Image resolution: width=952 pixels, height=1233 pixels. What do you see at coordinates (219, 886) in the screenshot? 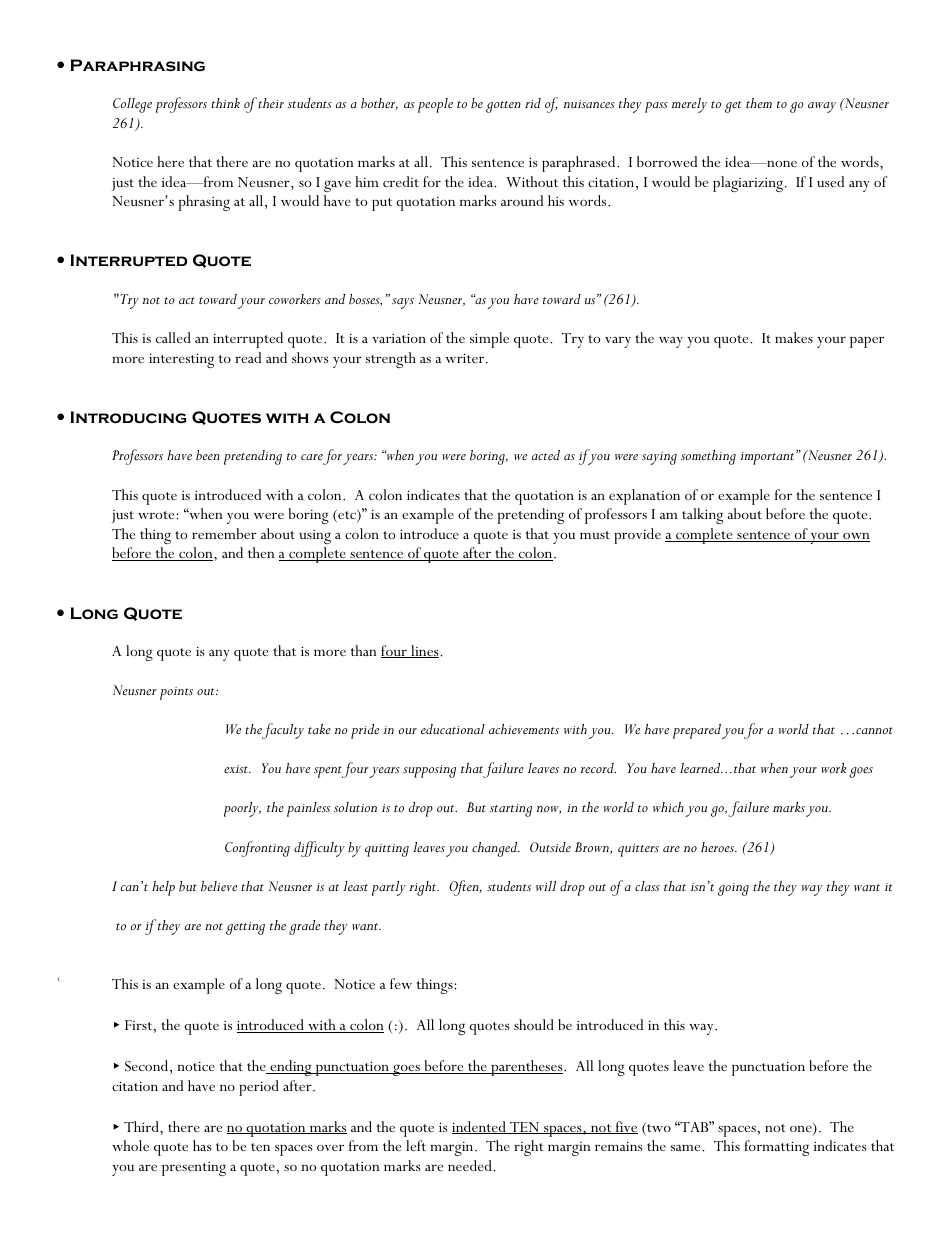
I see `believe` at bounding box center [219, 886].
